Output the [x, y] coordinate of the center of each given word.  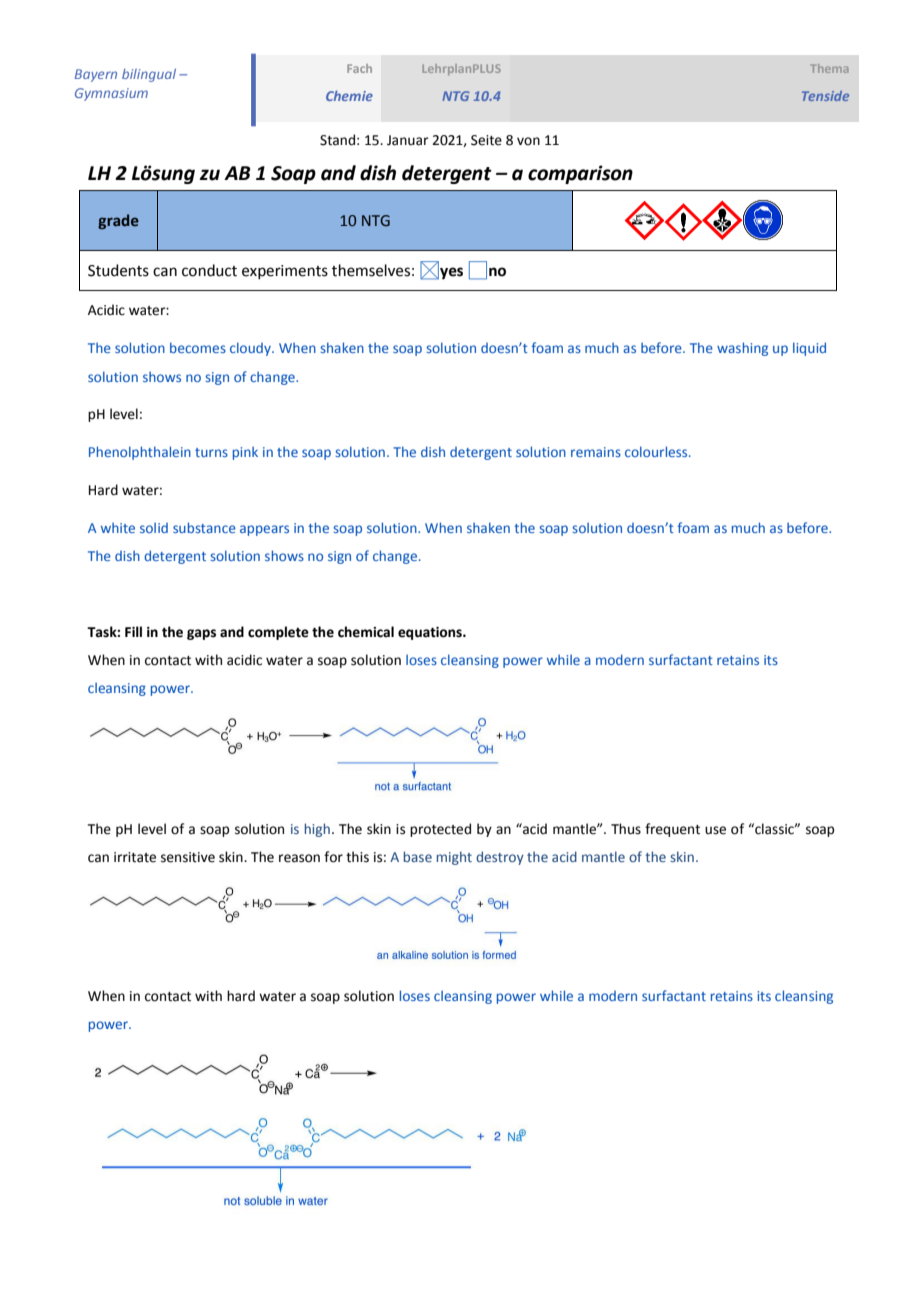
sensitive [188, 857]
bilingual [149, 75]
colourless [657, 451]
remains [596, 452]
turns [211, 452]
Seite [486, 140]
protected [440, 830]
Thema [829, 68]
